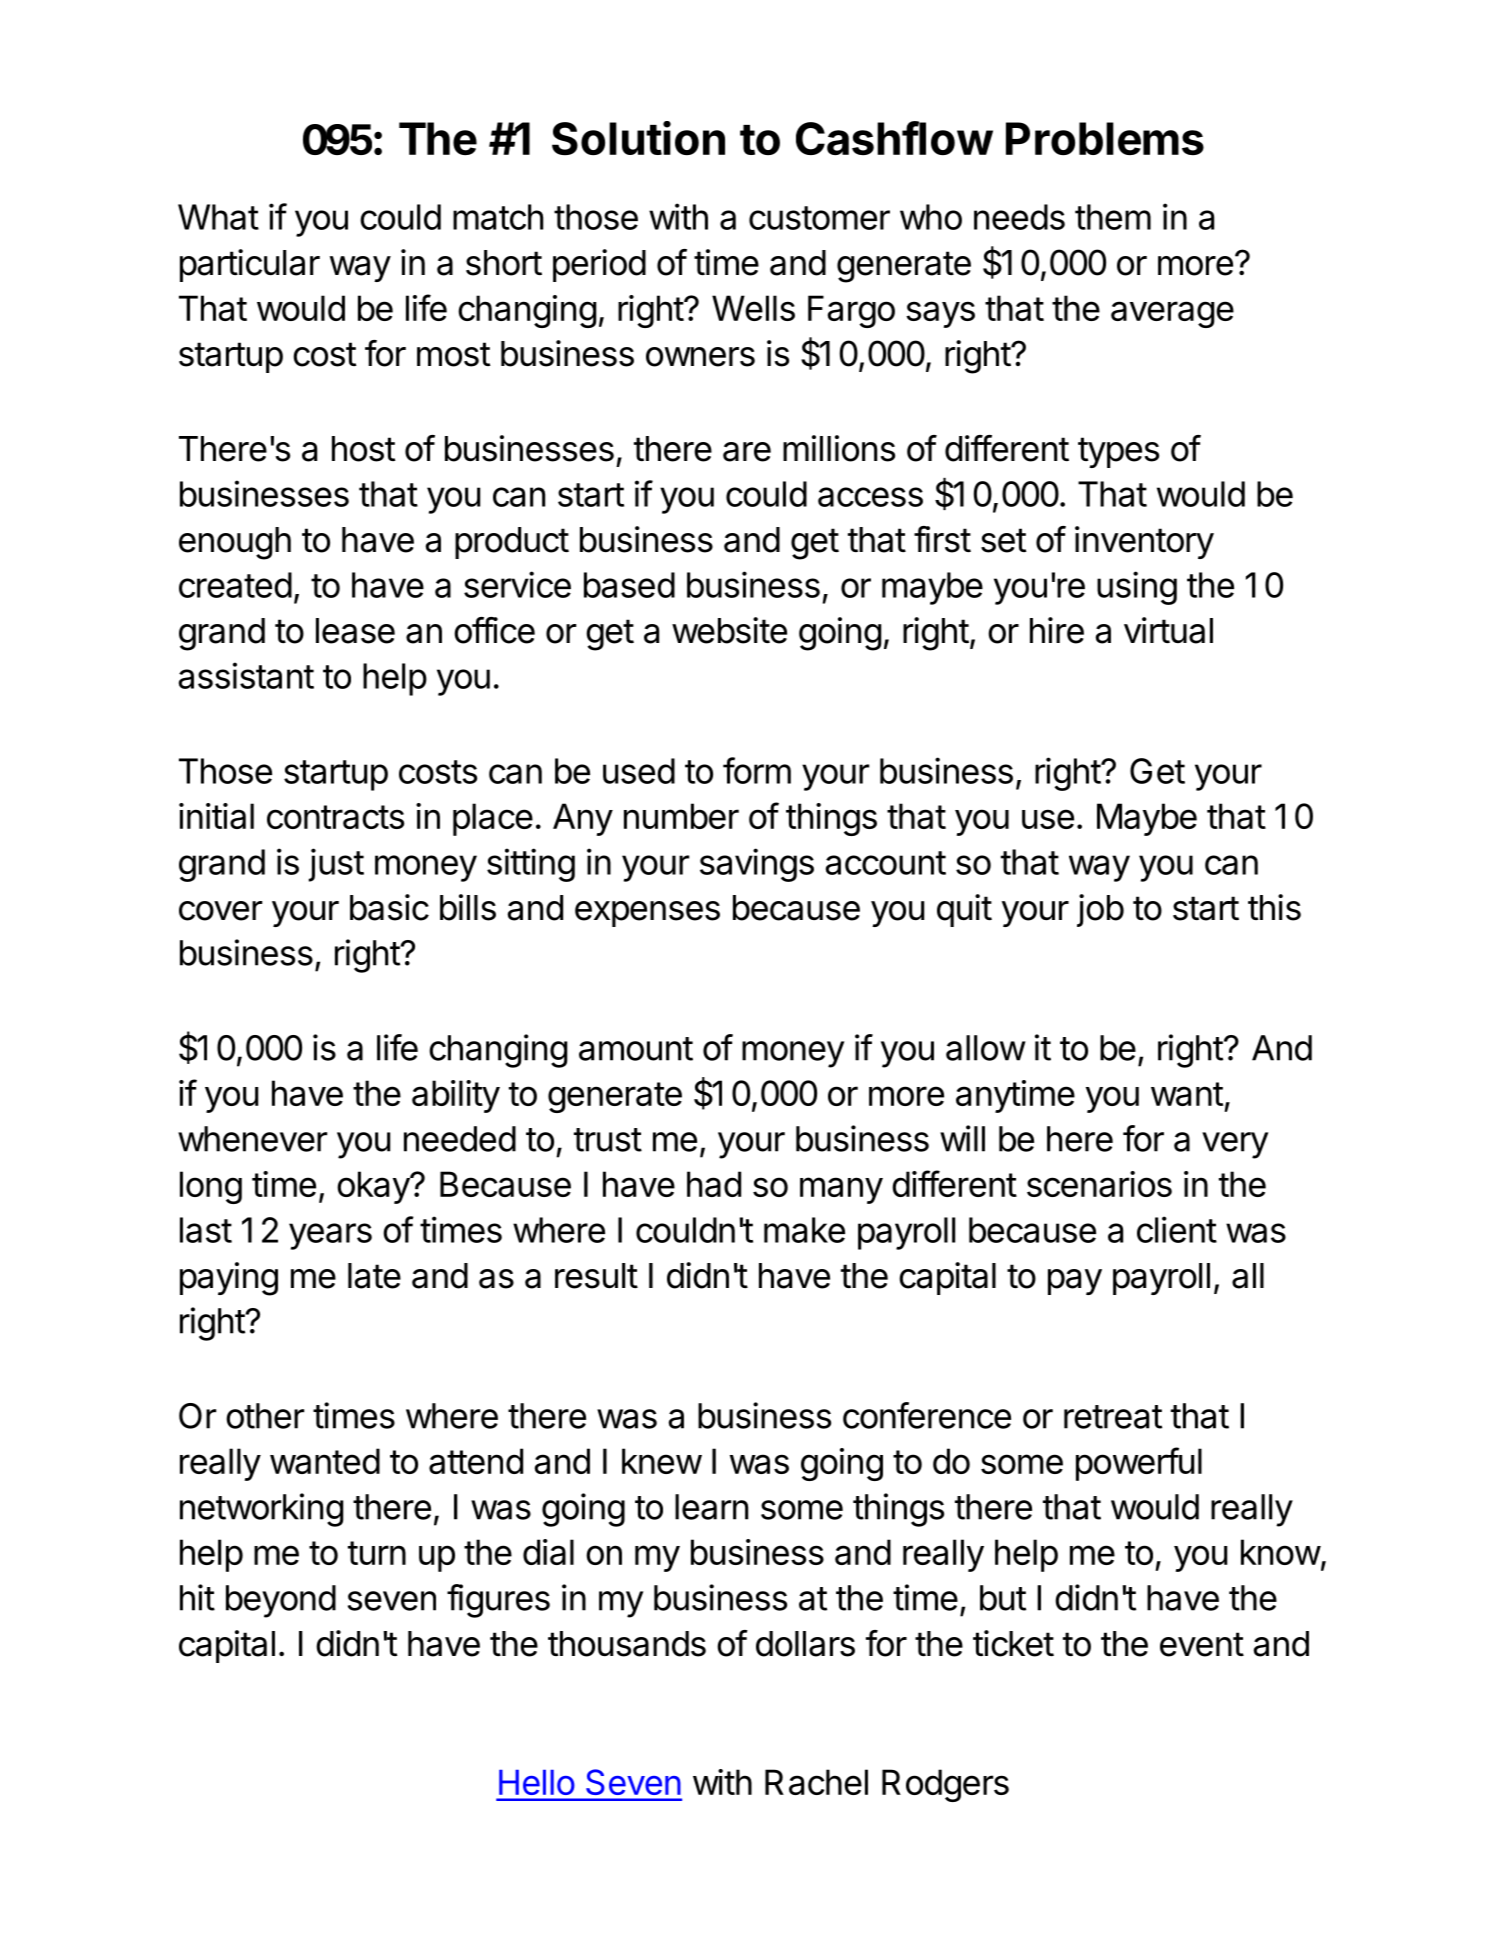  Describe the element at coordinates (757, 770) in the document. I see `form` at that location.
